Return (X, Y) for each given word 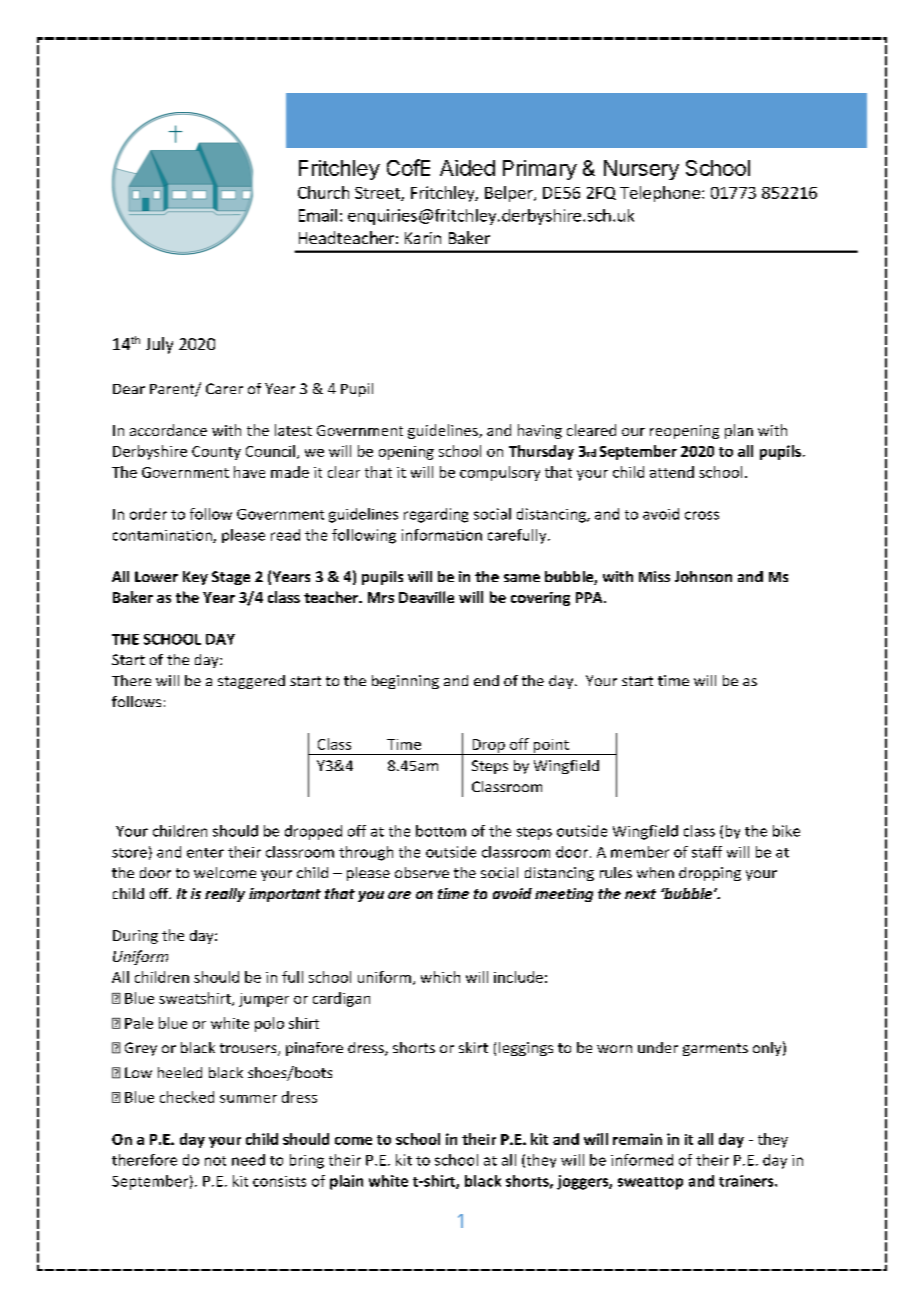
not (215, 1161)
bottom (441, 831)
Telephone (660, 194)
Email (318, 215)
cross (702, 515)
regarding (436, 515)
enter (205, 853)
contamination (163, 536)
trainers (747, 1181)
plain (346, 1182)
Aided (467, 168)
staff (707, 852)
